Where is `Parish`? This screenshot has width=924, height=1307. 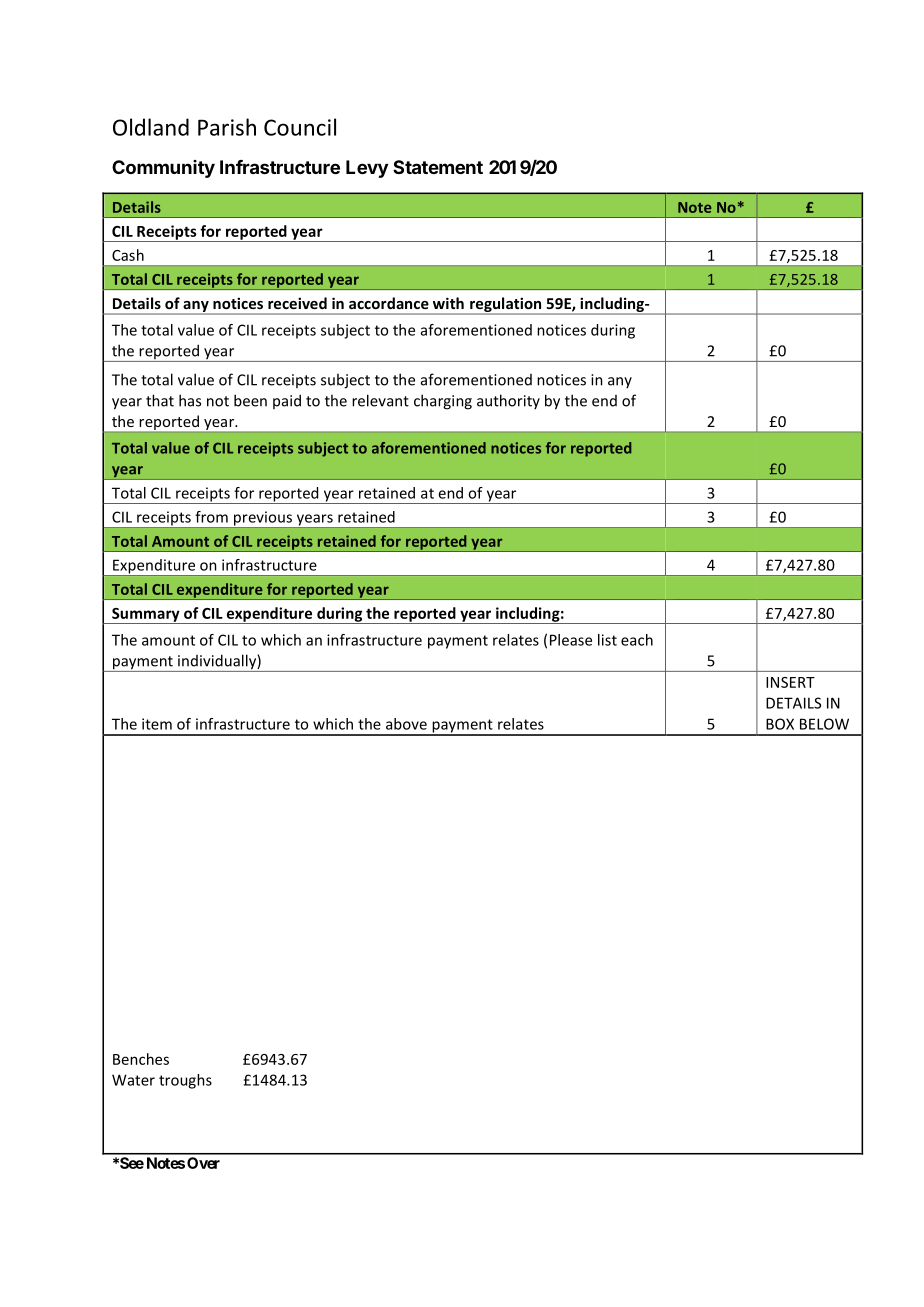 Parish is located at coordinates (227, 127).
